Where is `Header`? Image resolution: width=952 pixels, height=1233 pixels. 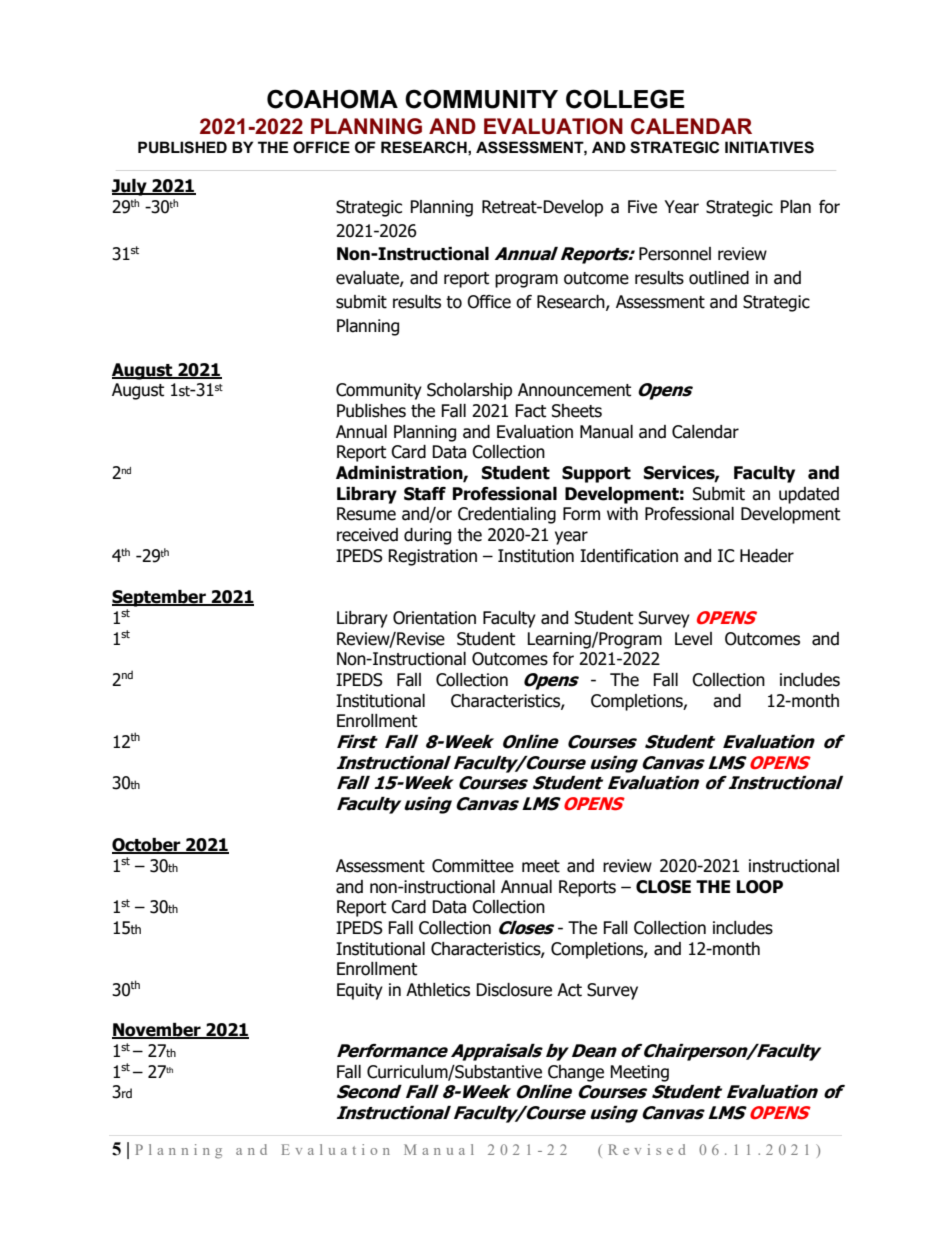 Header is located at coordinates (767, 556).
